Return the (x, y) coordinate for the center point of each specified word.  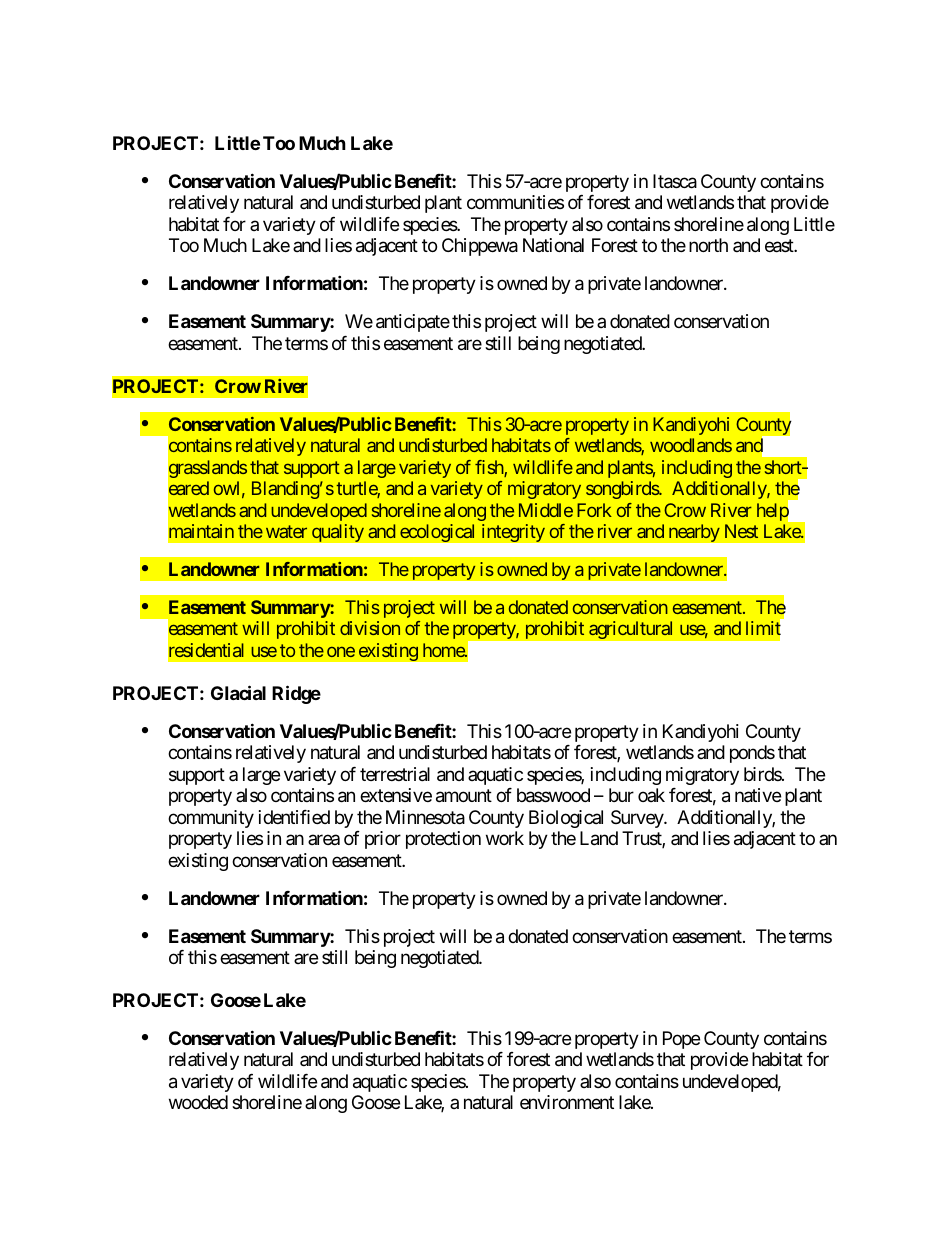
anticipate (413, 323)
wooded (198, 1102)
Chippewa (480, 247)
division (370, 628)
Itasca (675, 181)
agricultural (631, 630)
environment (567, 1102)
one (341, 652)
